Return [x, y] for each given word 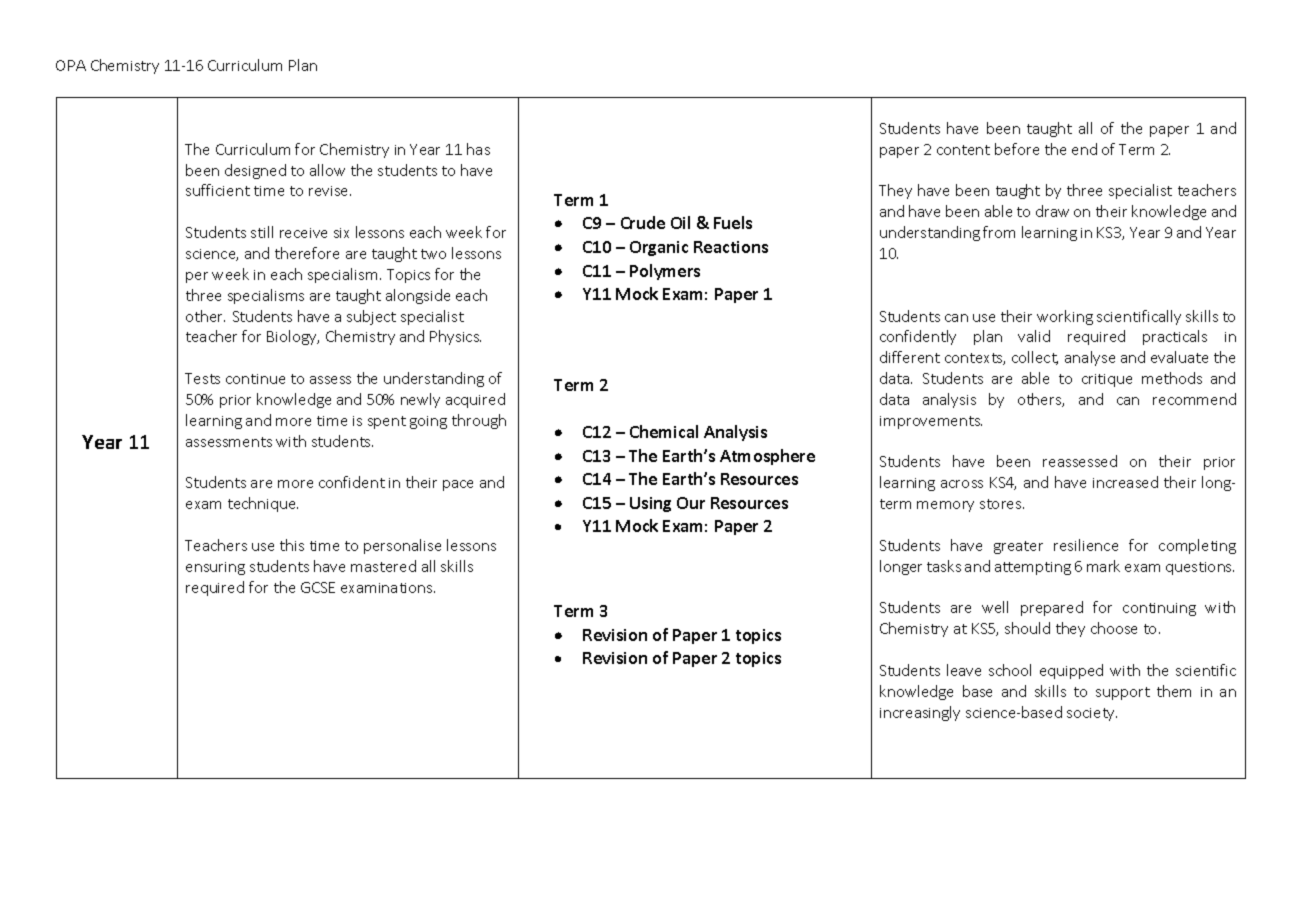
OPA [71, 65]
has [478, 149]
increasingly [920, 713]
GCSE [318, 587]
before [1017, 149]
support [1123, 693]
